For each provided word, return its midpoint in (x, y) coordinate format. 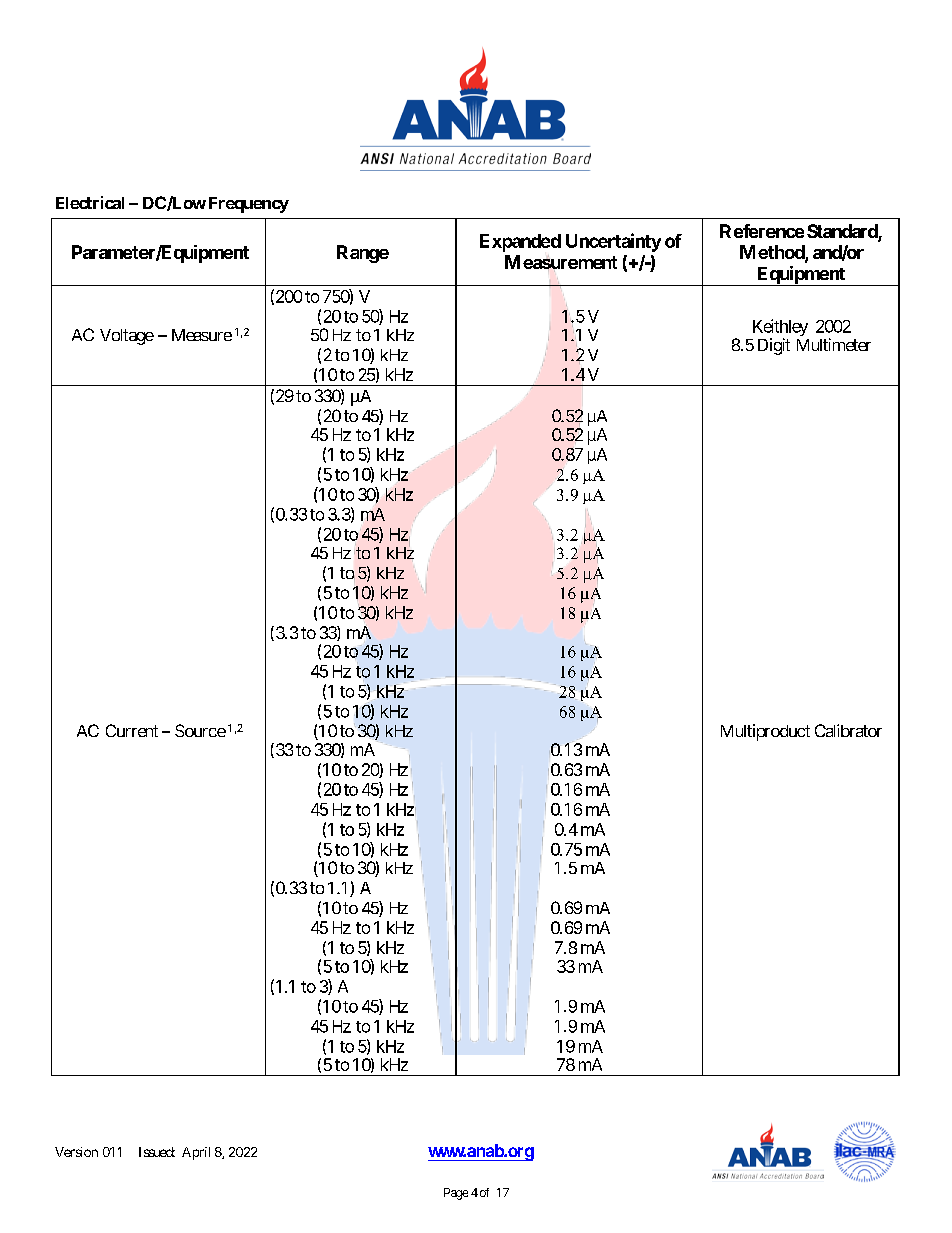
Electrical (90, 202)
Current (132, 730)
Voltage (127, 337)
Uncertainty (613, 242)
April (196, 1153)
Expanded (520, 243)
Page (456, 1194)
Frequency (249, 205)
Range (363, 254)
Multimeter (834, 344)
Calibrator (848, 730)
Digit (774, 346)
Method (773, 253)
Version (76, 1152)
